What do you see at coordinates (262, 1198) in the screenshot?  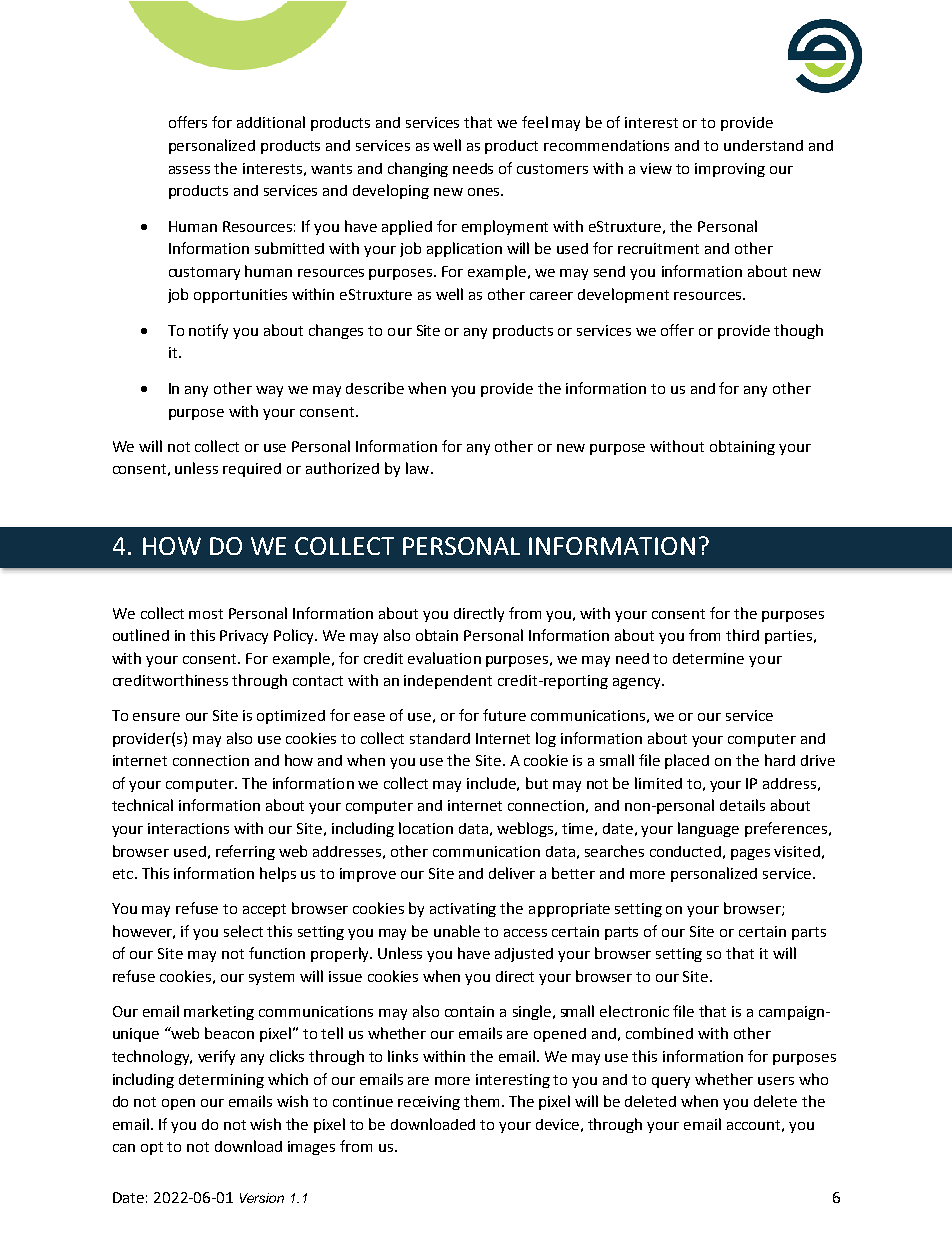 I see `Version` at bounding box center [262, 1198].
